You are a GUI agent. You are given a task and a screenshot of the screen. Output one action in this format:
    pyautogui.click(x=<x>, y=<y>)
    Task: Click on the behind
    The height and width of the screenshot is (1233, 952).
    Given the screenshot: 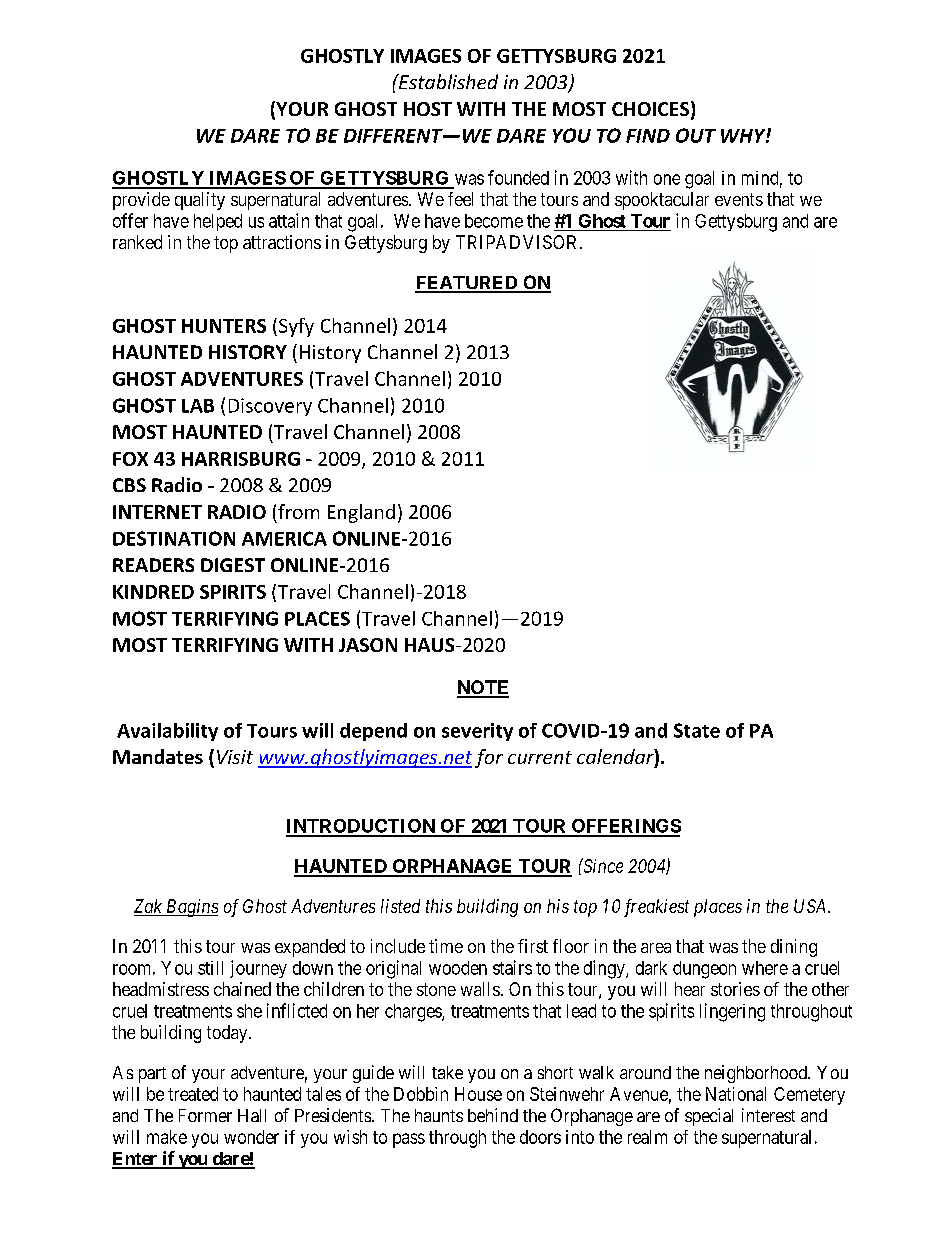 What is the action you would take?
    pyautogui.click(x=493, y=1115)
